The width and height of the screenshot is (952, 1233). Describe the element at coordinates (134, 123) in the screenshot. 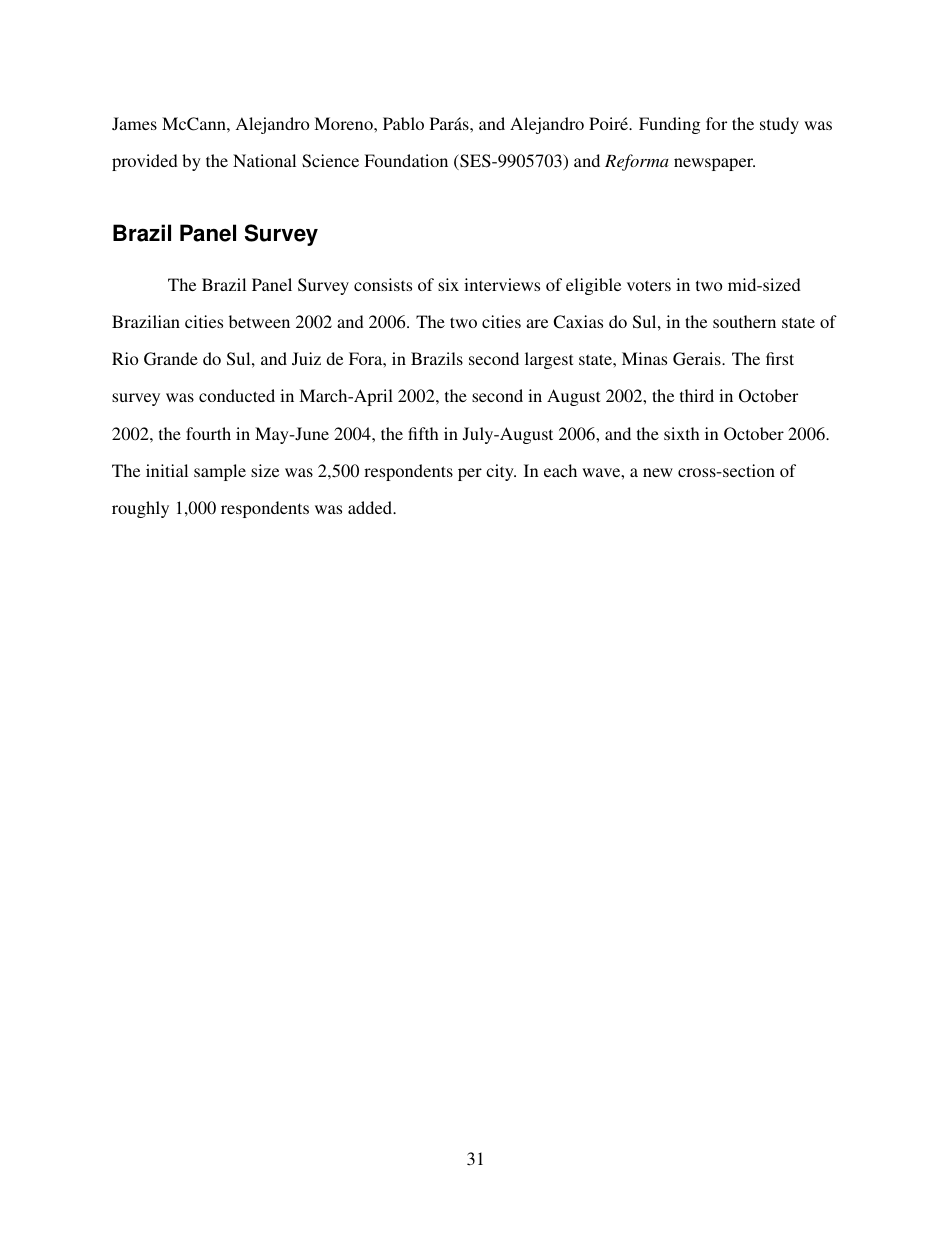

I see `James` at that location.
